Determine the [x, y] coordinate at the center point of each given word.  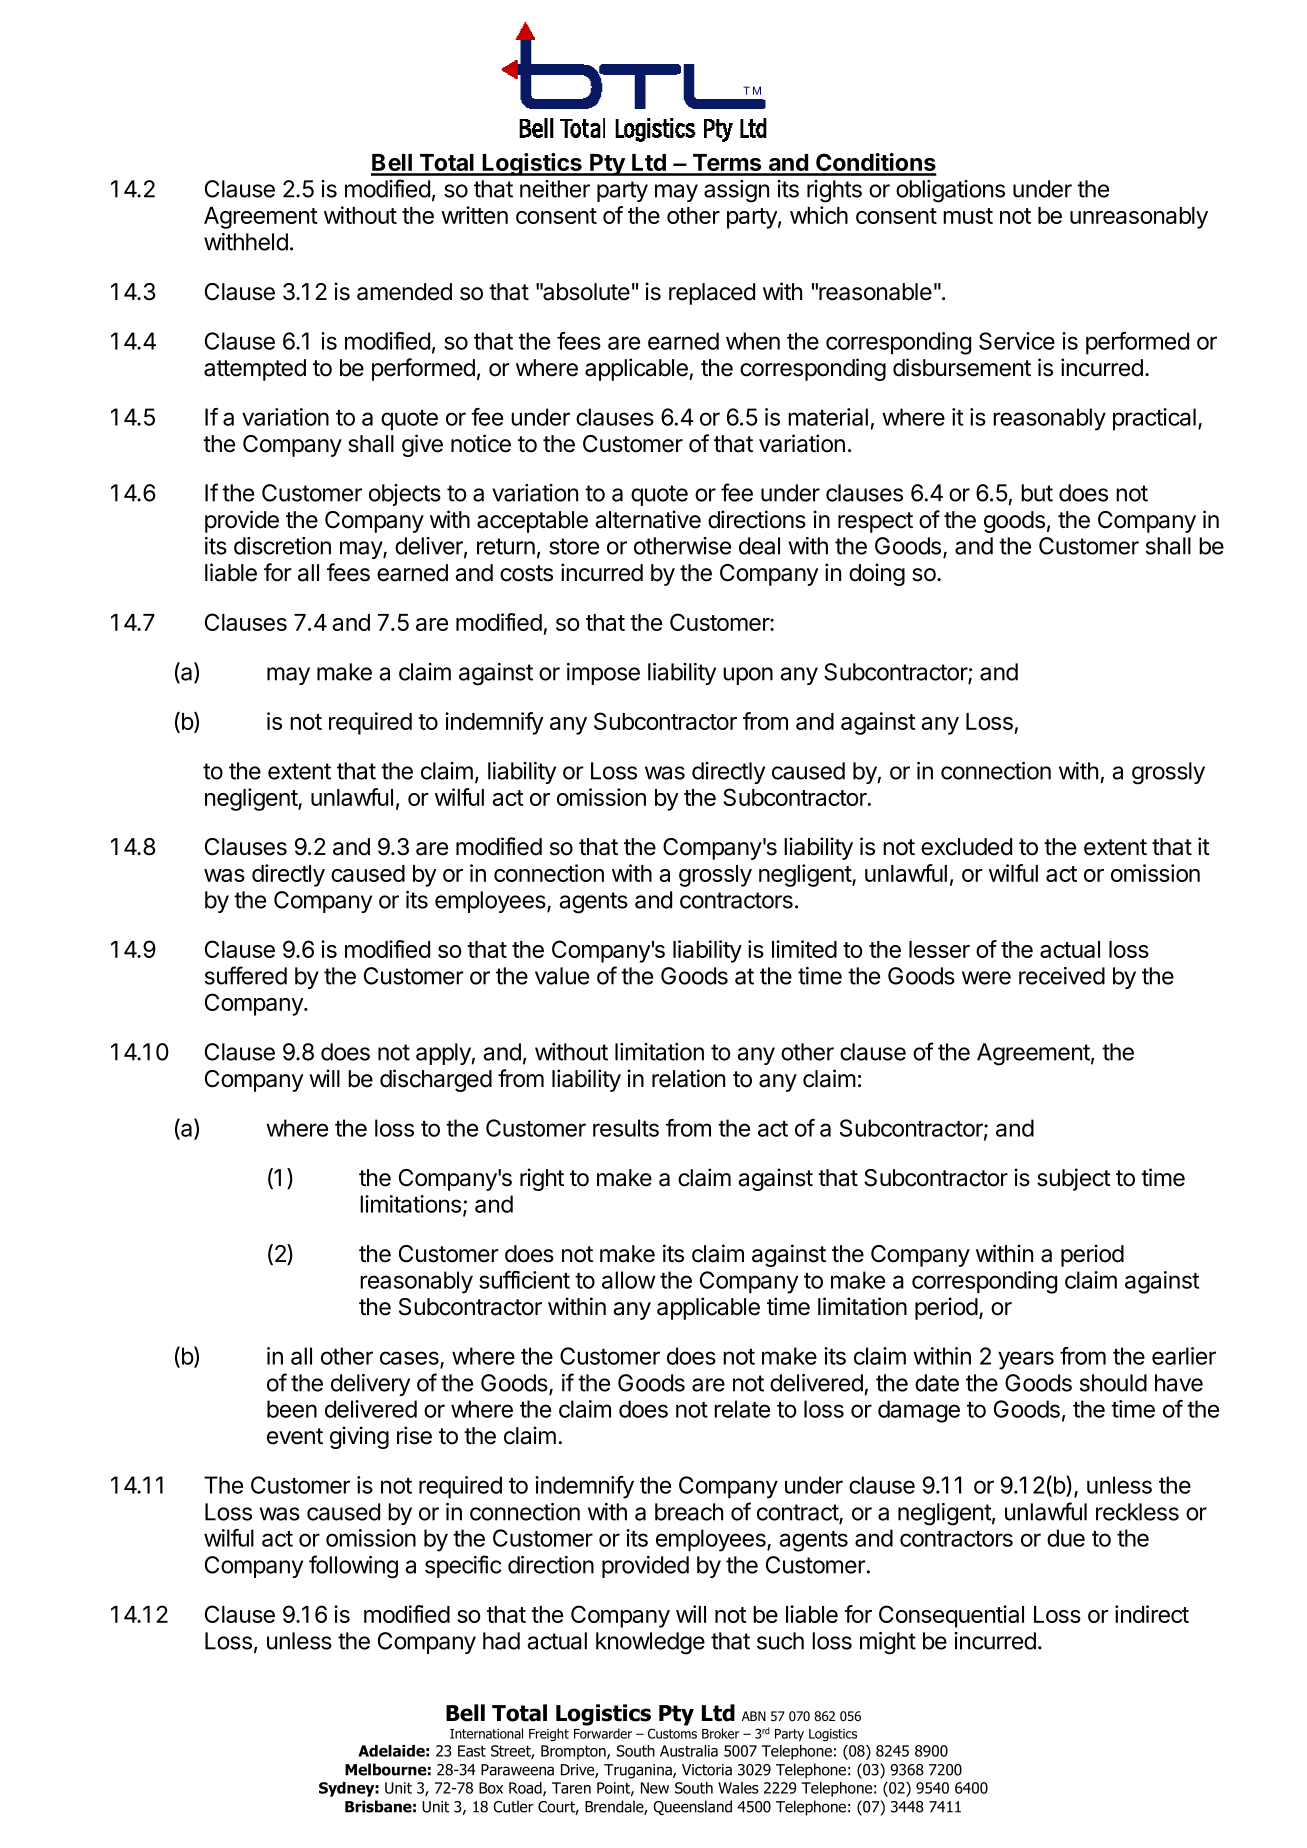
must [968, 216]
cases [410, 1359]
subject [1074, 1179]
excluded [966, 847]
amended [404, 292]
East [472, 1751]
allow [629, 1280]
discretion [282, 546]
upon [748, 676]
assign [736, 191]
